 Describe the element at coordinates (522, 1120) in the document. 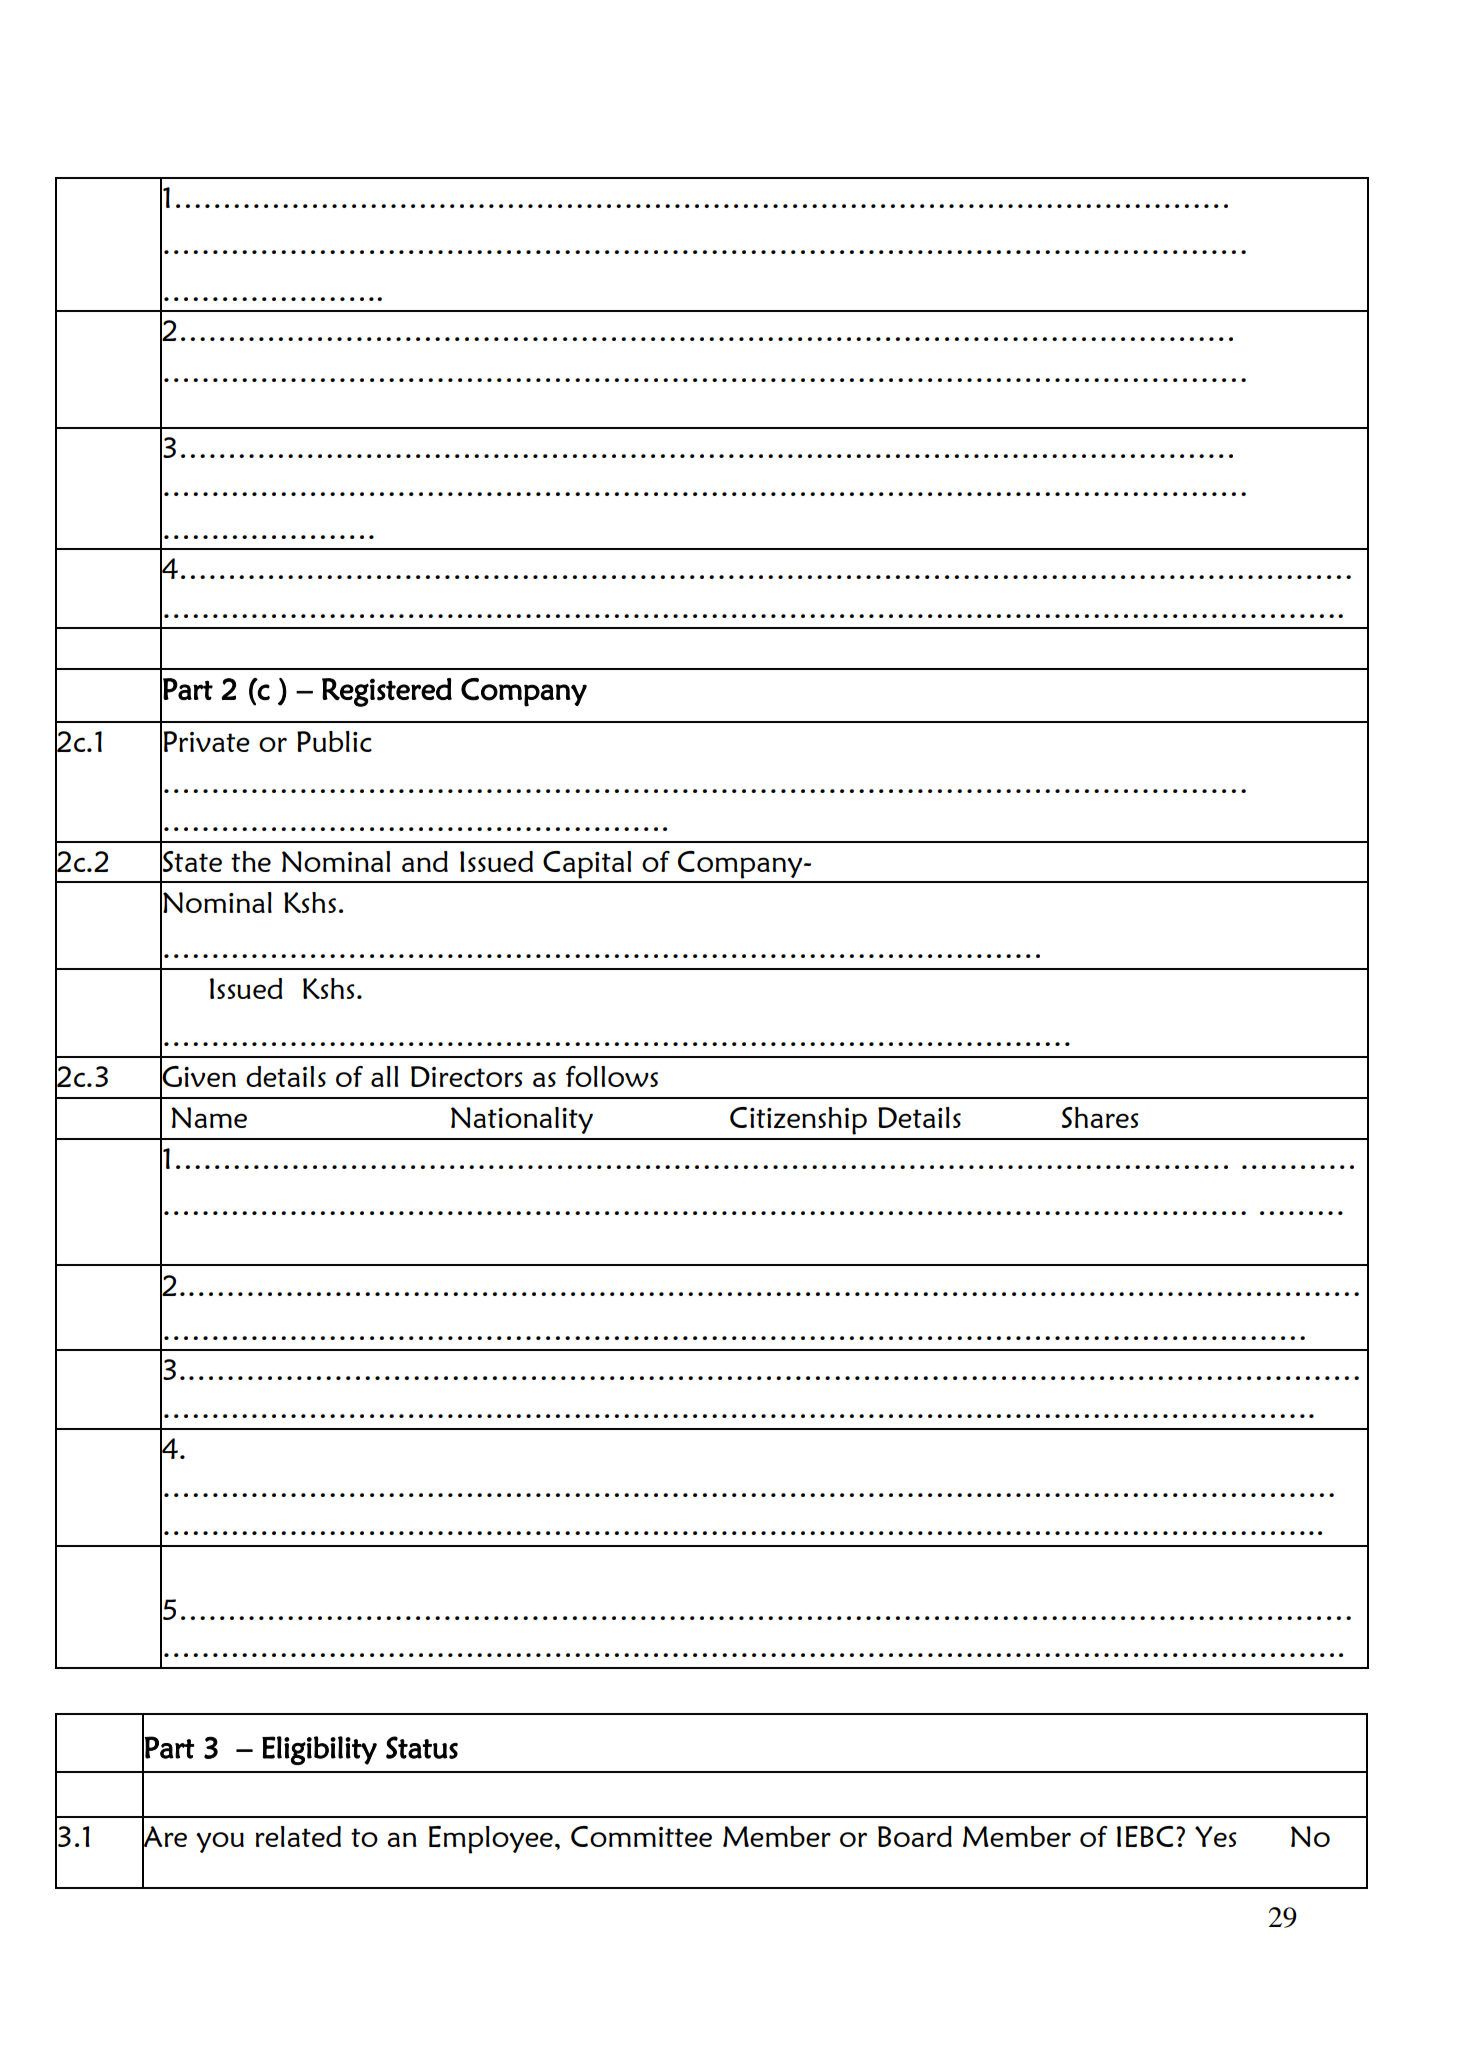

I see `Nationality` at that location.
